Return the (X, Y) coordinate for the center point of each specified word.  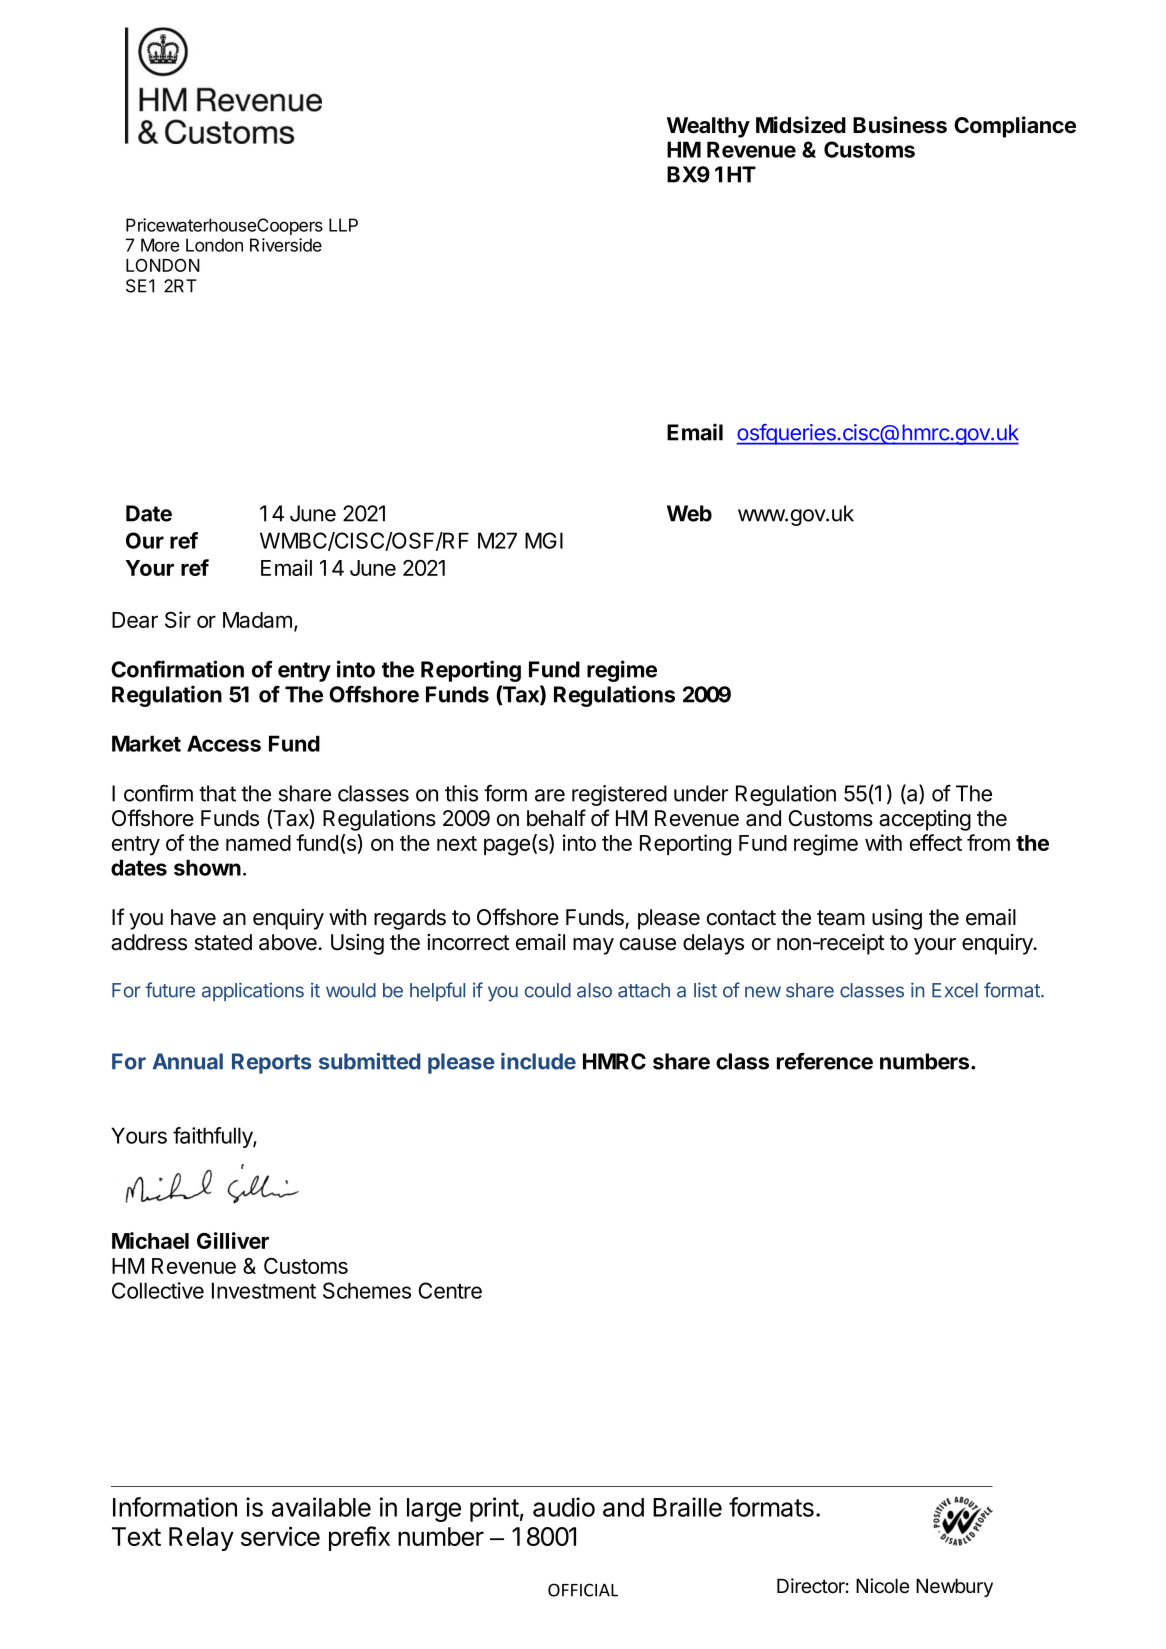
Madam (257, 620)
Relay (201, 1539)
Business (900, 125)
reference (825, 1061)
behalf (556, 818)
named (258, 843)
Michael (150, 1240)
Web (689, 513)
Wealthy (708, 127)
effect (936, 842)
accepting (925, 820)
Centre (450, 1290)
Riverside (286, 245)
